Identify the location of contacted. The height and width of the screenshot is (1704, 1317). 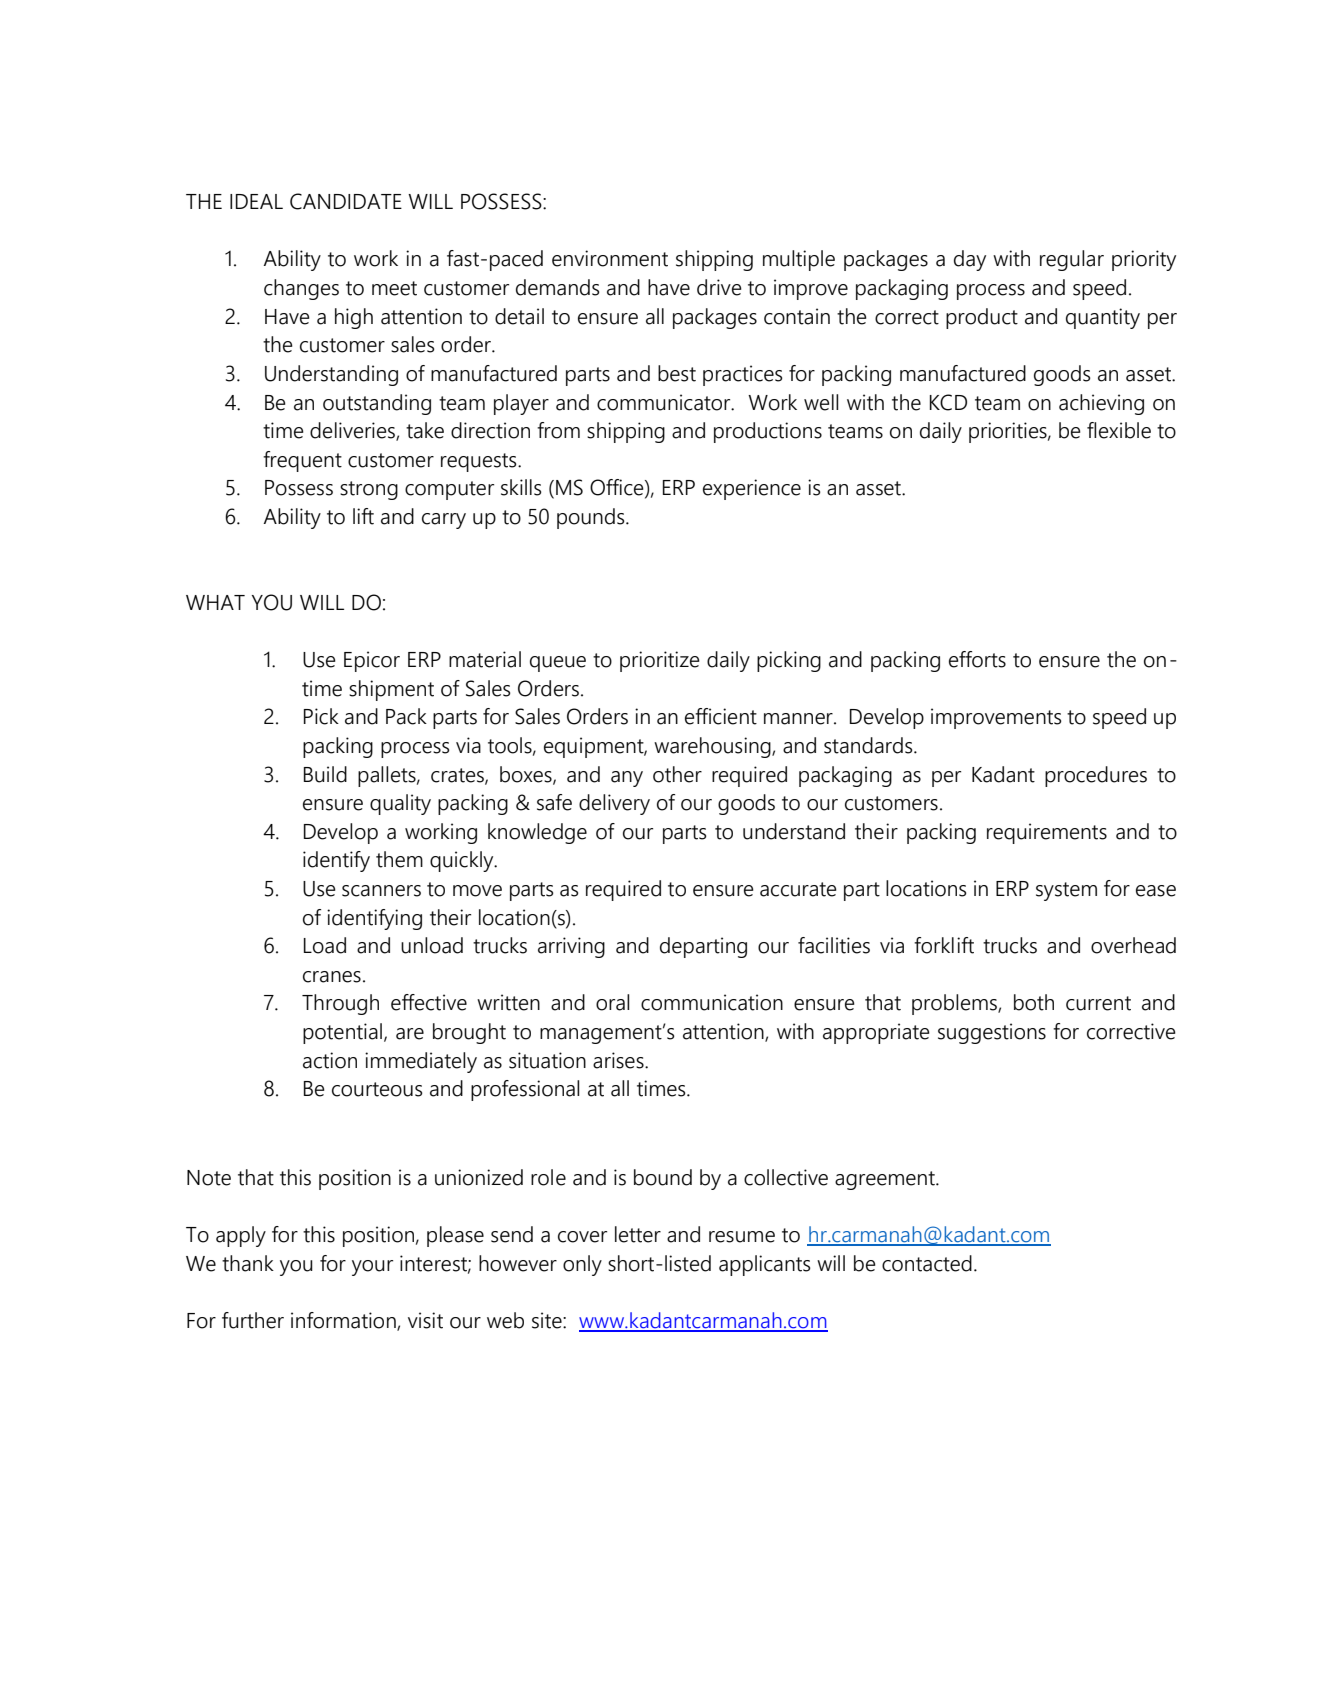
(927, 1263).
